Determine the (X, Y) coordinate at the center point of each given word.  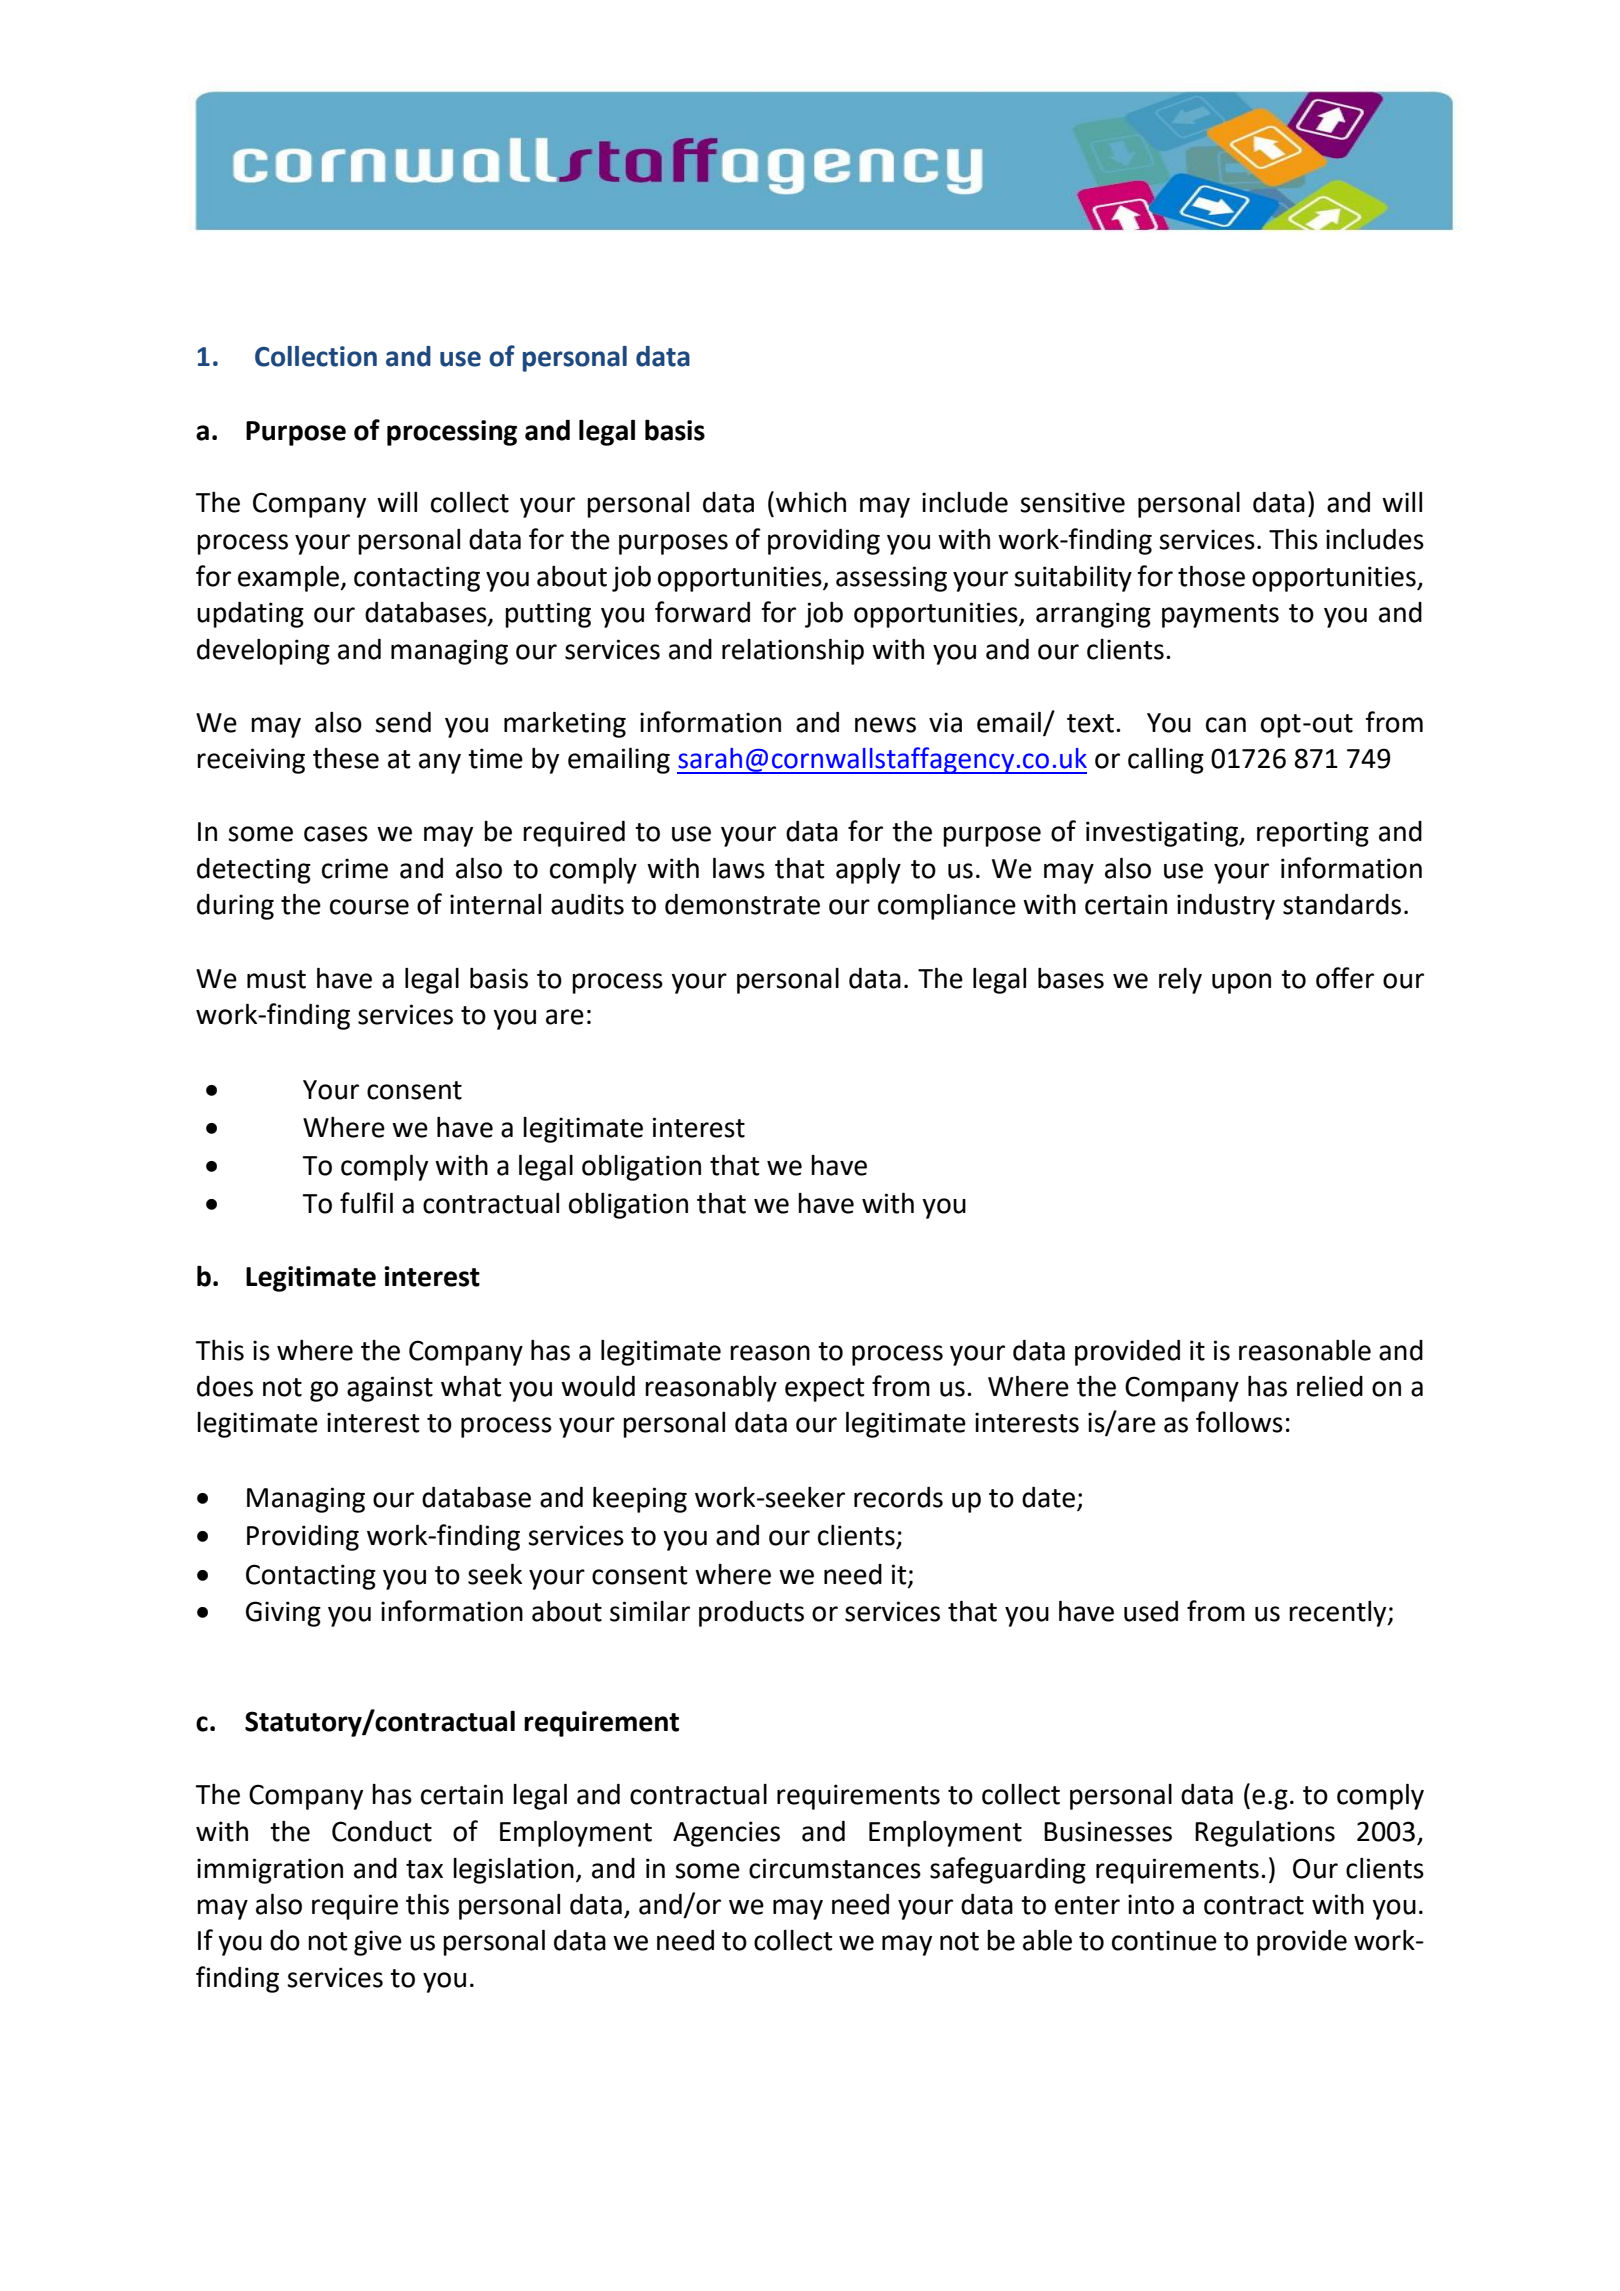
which (811, 502)
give (378, 1943)
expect (825, 1390)
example (290, 579)
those (1211, 576)
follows (1239, 1422)
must (276, 979)
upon (1241, 983)
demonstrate (742, 904)
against (390, 1389)
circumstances (835, 1868)
